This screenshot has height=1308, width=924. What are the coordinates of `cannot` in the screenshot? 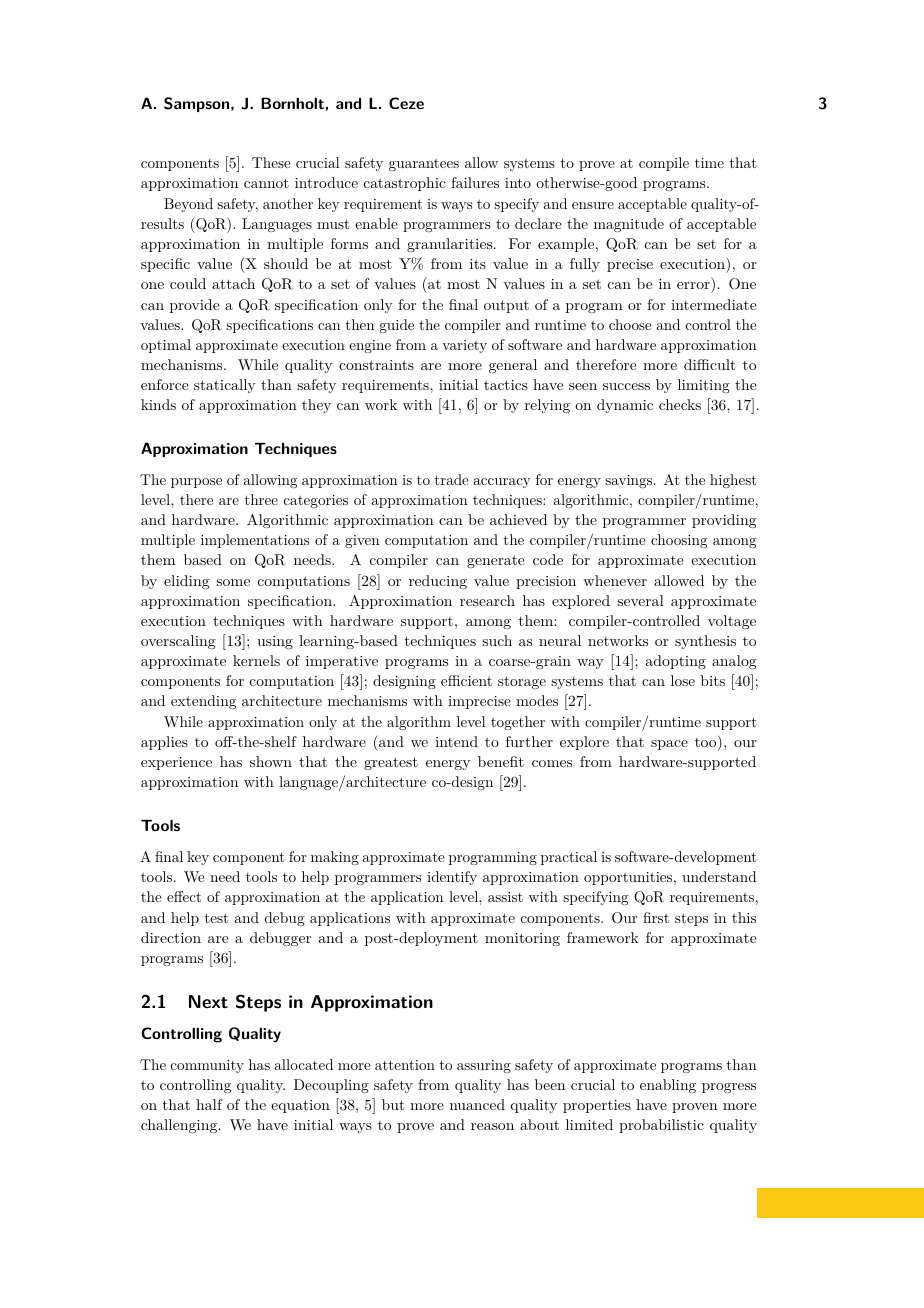 It's located at (266, 183).
